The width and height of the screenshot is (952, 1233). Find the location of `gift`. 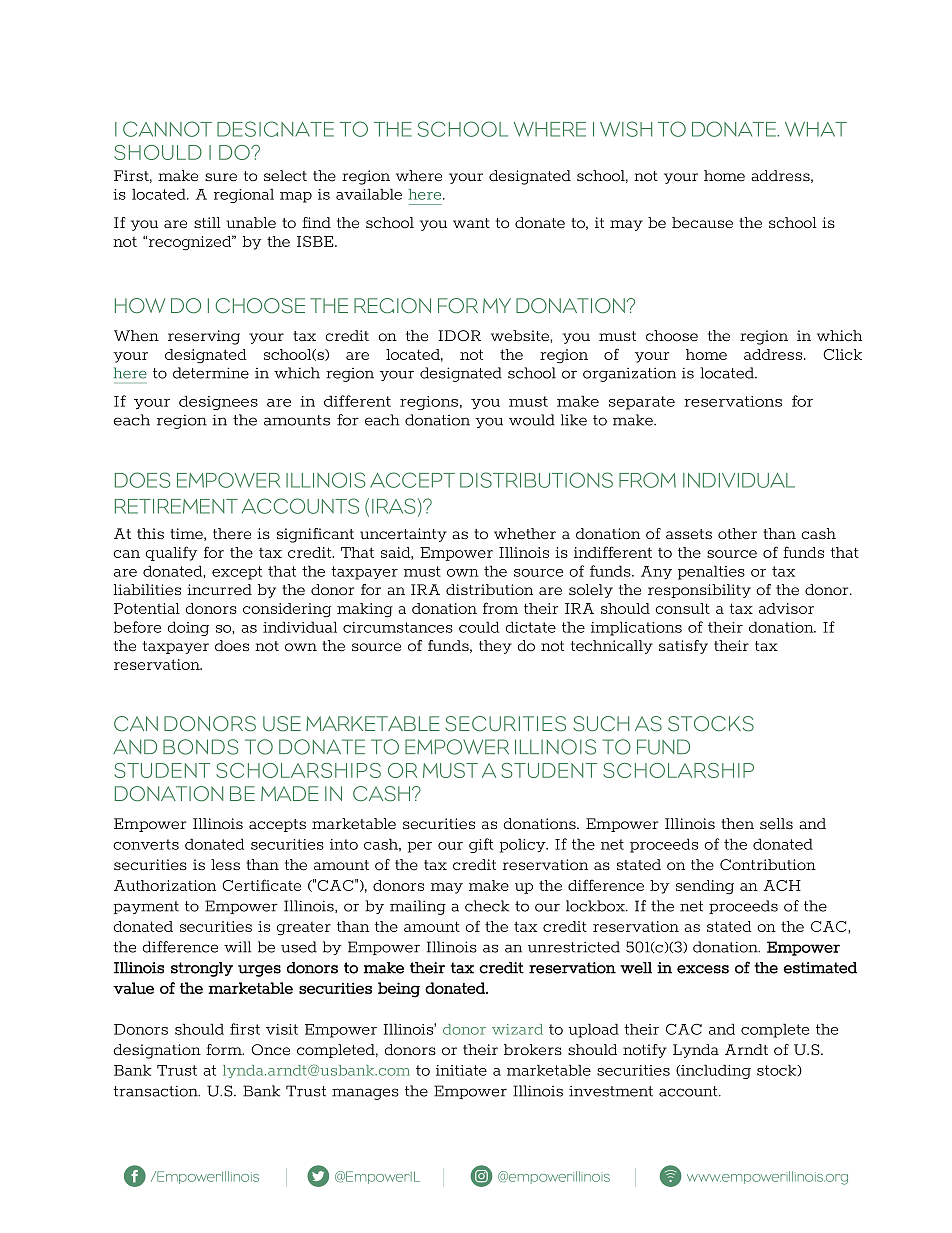

gift is located at coordinates (481, 845).
